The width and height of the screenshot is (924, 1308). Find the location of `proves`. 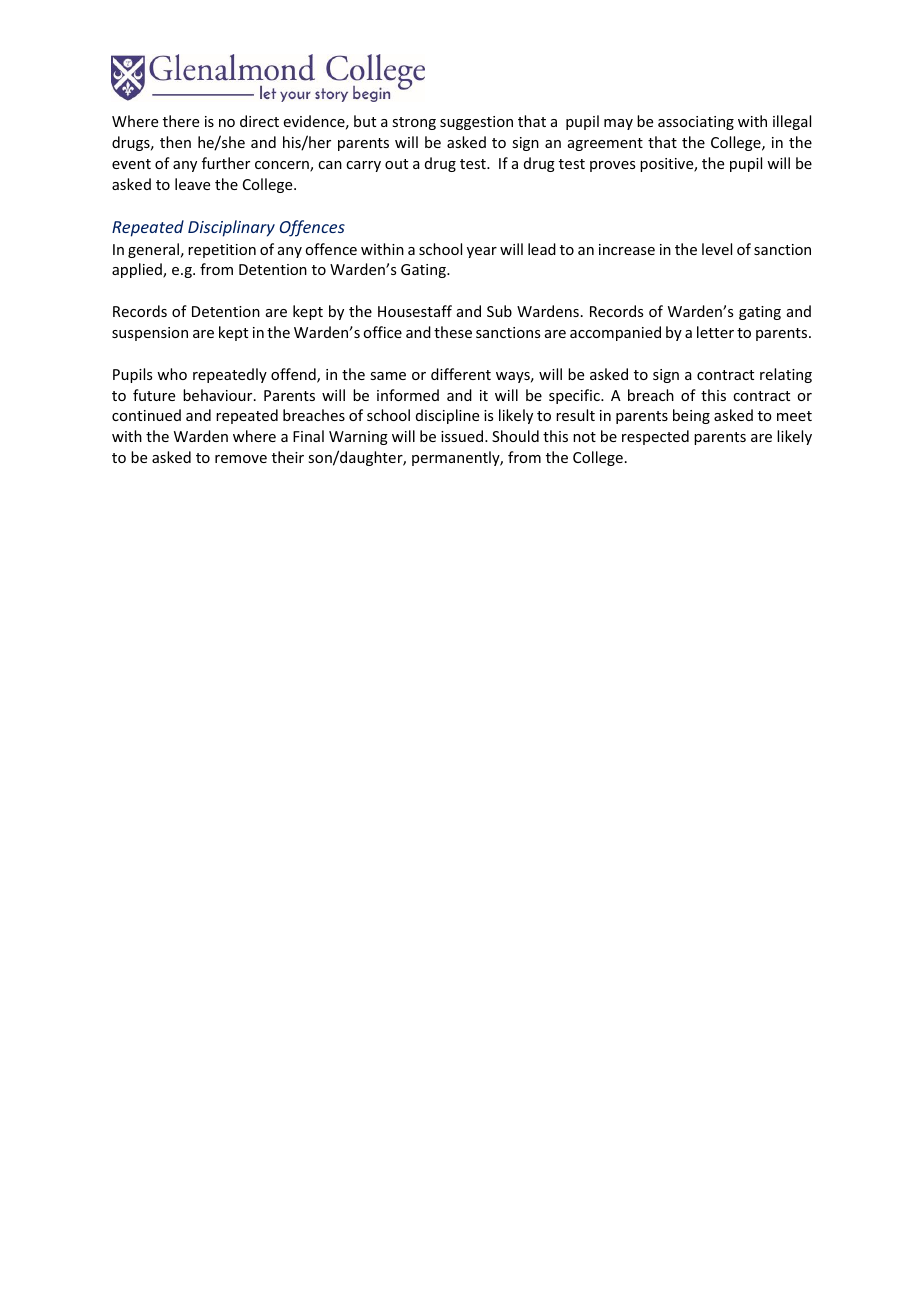

proves is located at coordinates (612, 166).
